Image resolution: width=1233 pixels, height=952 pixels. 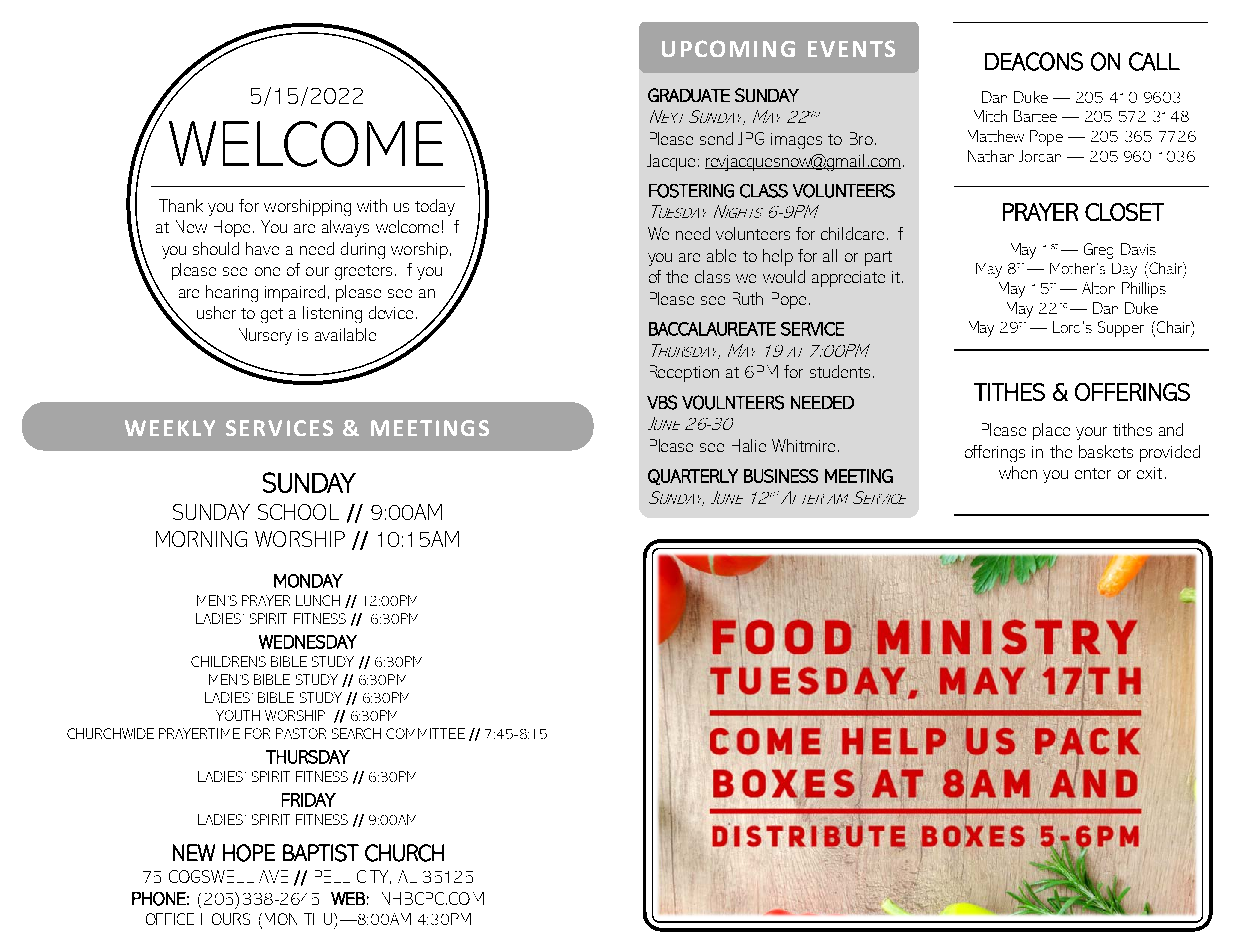 What do you see at coordinates (372, 205) in the image?
I see `with` at bounding box center [372, 205].
